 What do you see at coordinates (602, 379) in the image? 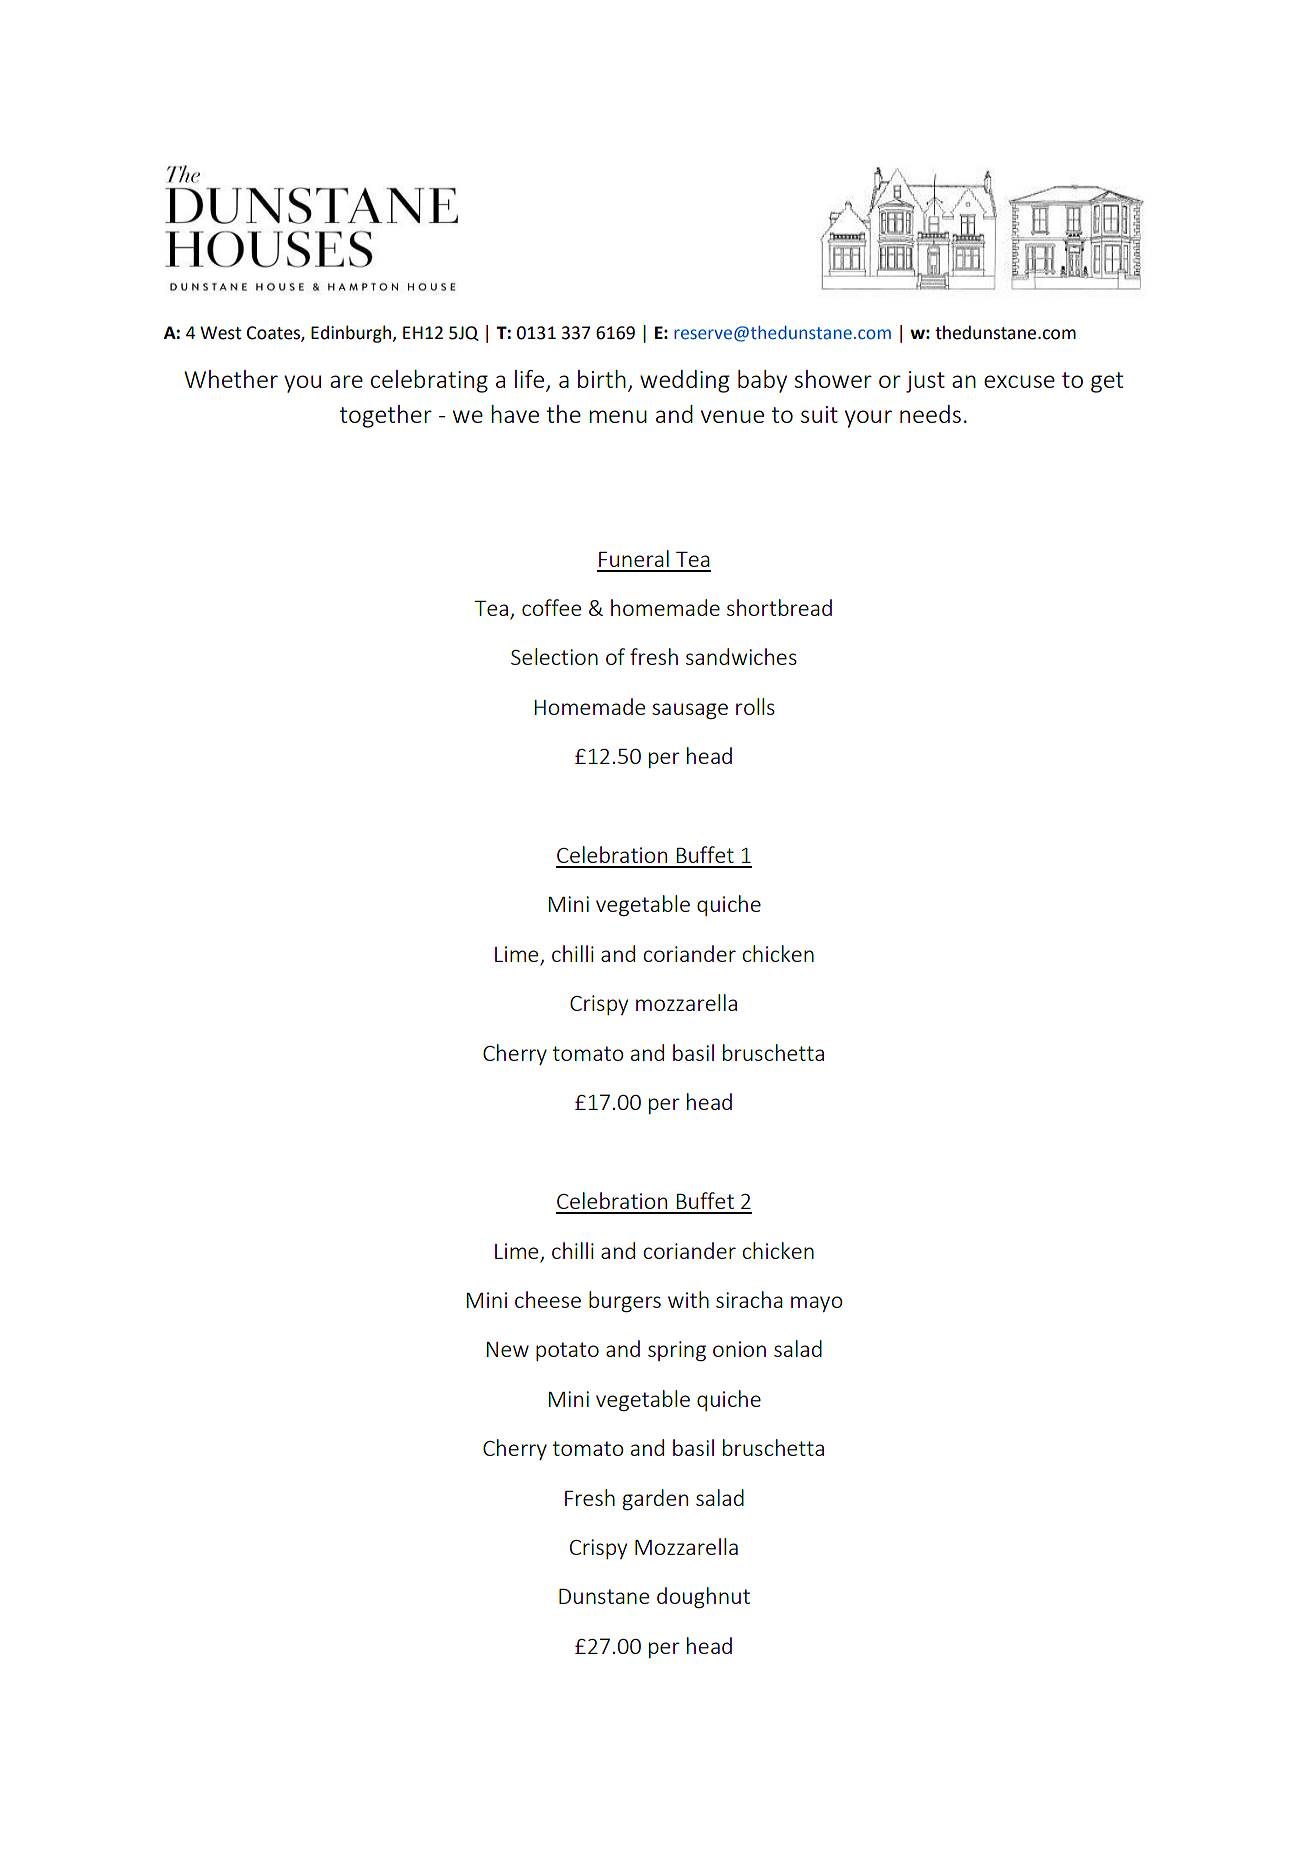
I see `birth` at bounding box center [602, 379].
